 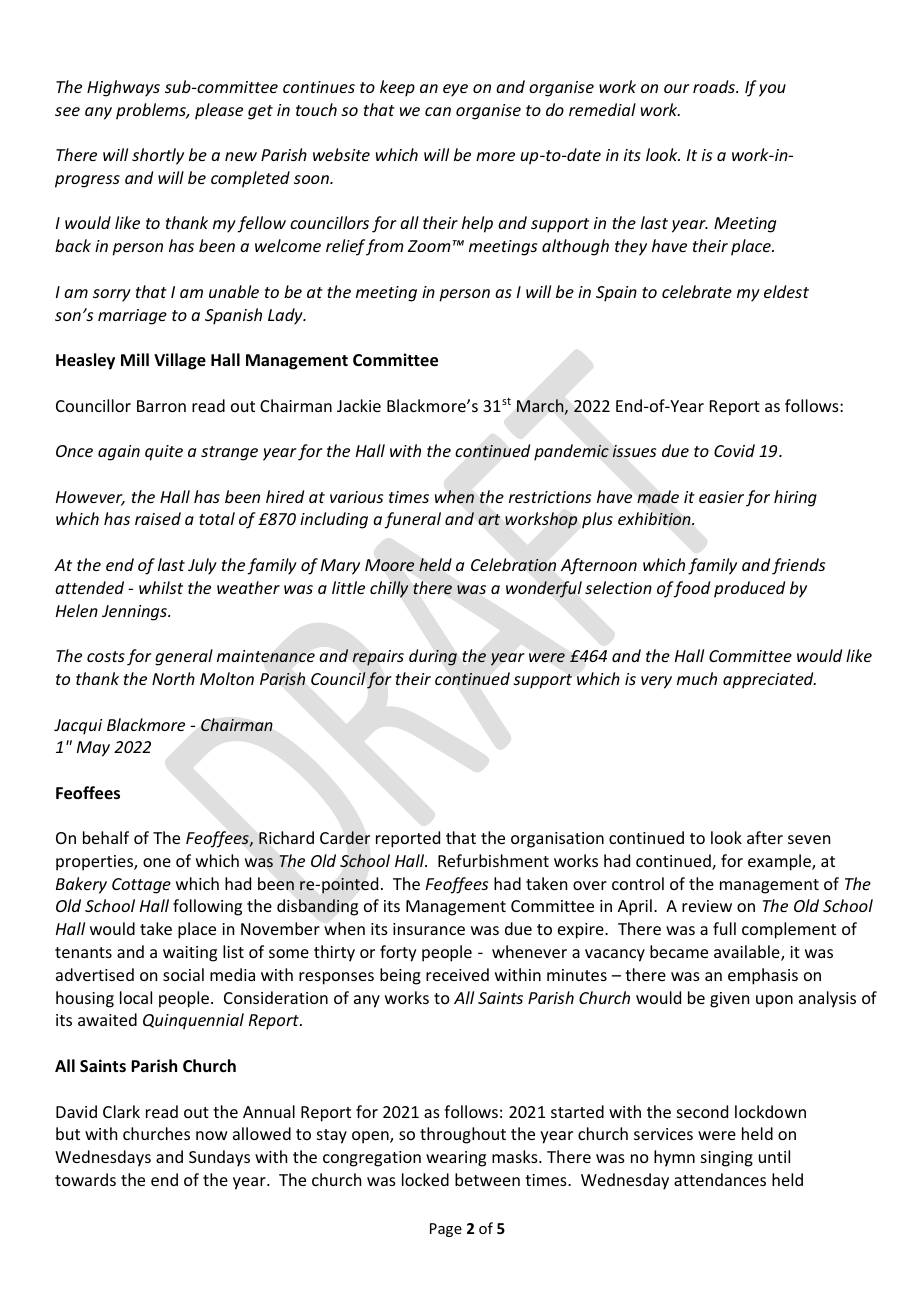 I want to click on towards, so click(x=85, y=1179).
